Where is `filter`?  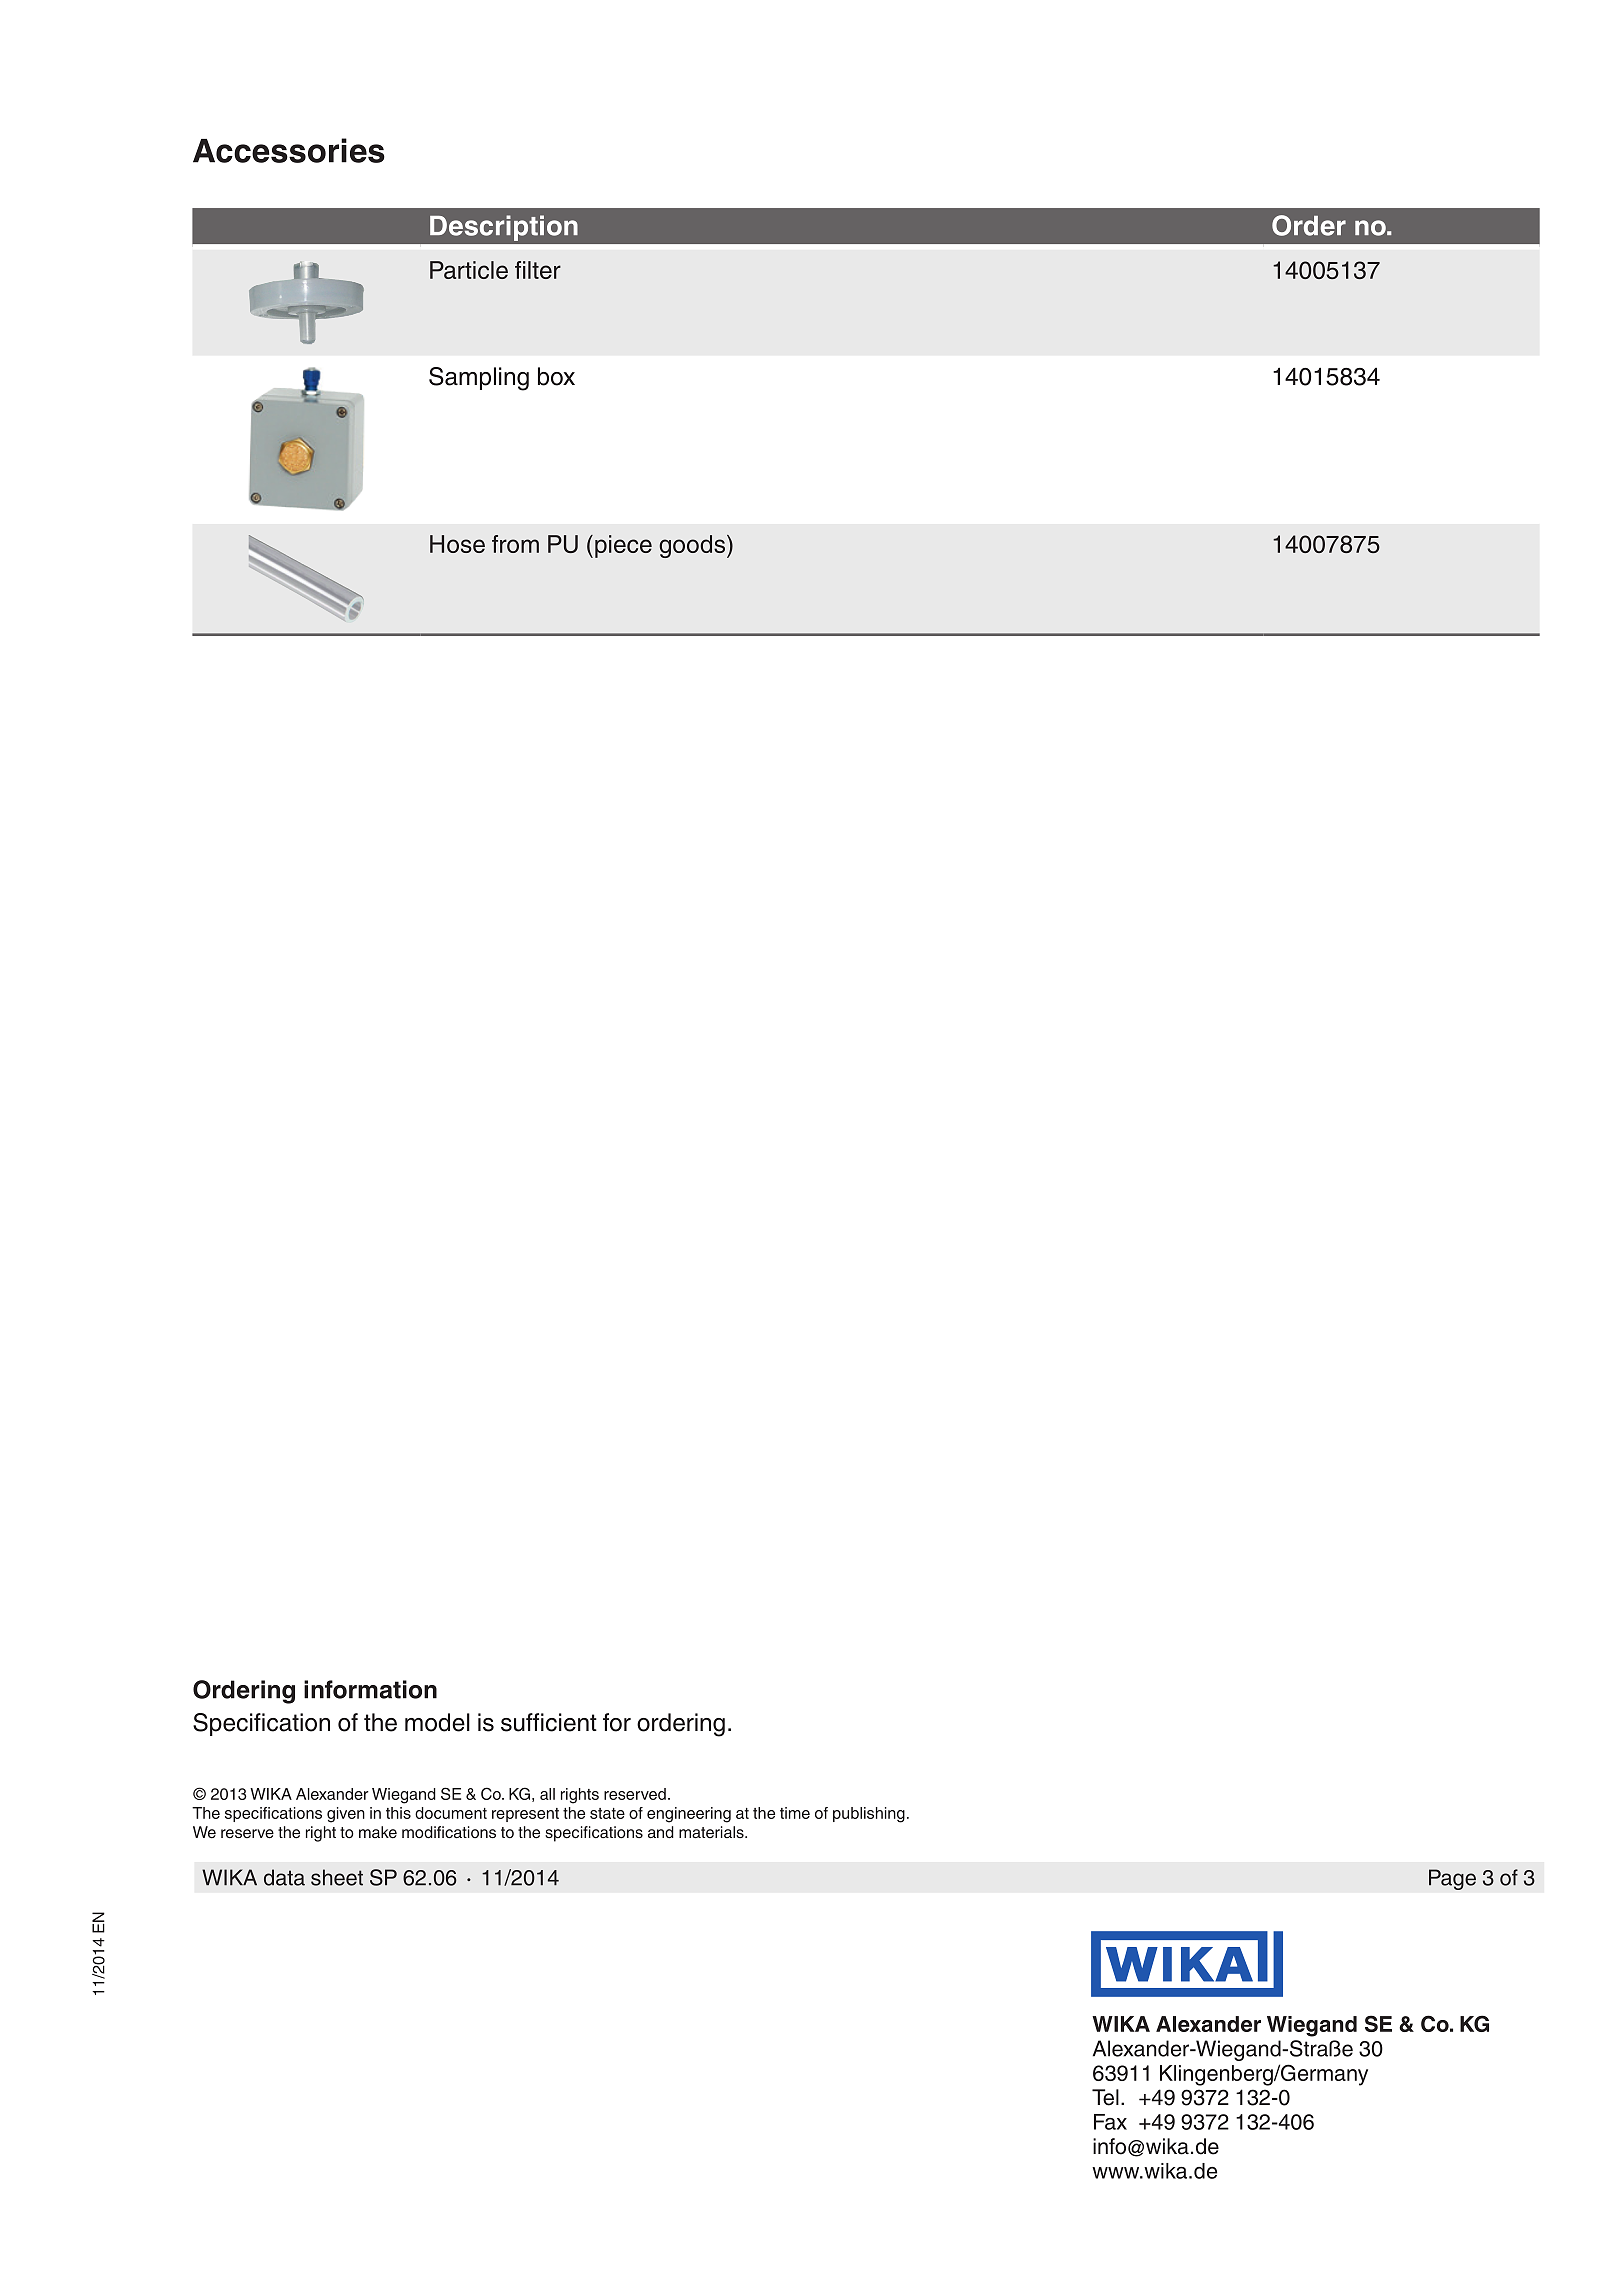
filter is located at coordinates (538, 270).
